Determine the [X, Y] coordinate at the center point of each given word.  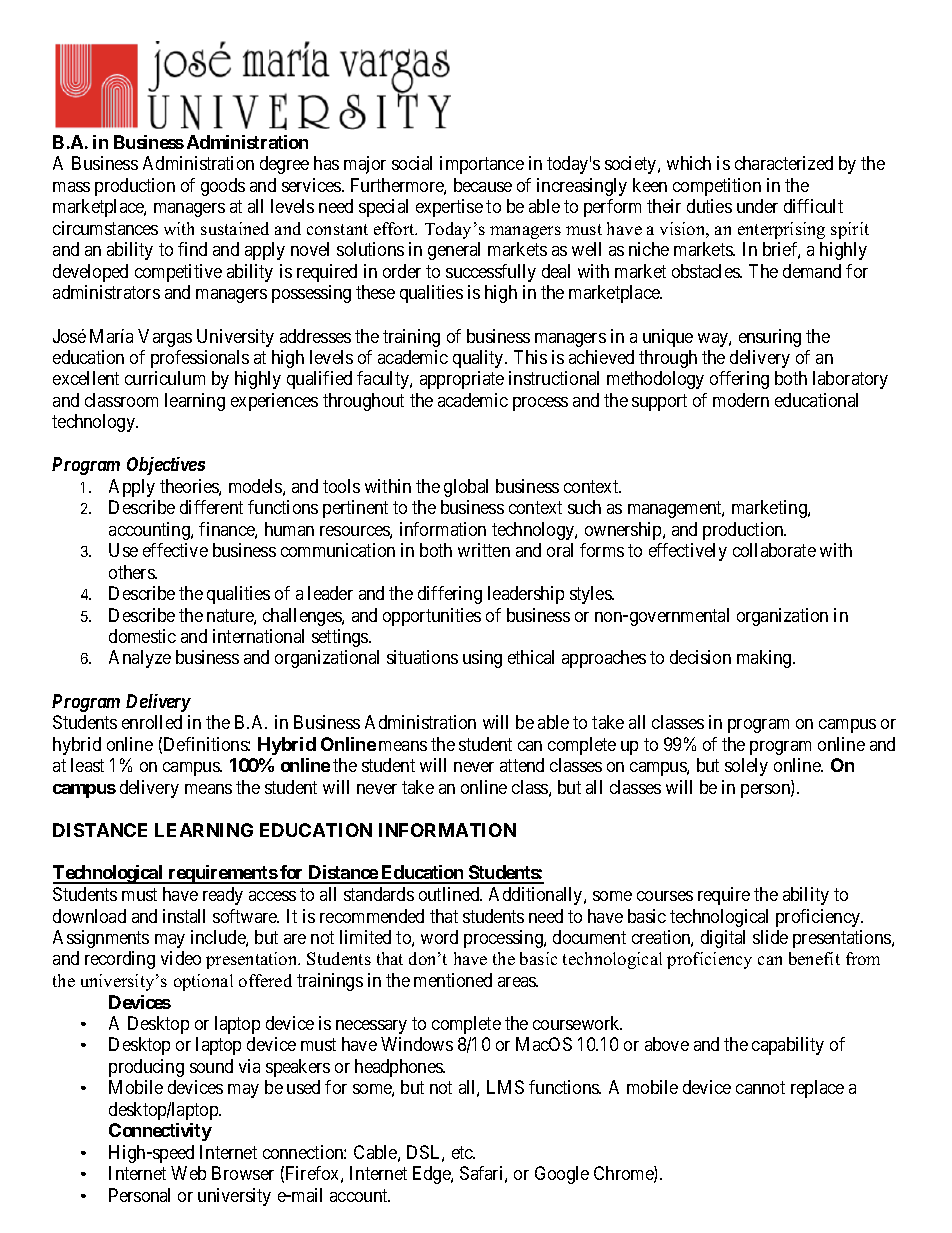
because [483, 185]
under [757, 206]
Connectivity [160, 1132]
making [765, 659]
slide [770, 937]
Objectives [166, 466]
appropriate [462, 380]
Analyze [140, 659]
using [482, 659]
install [184, 916]
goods [223, 187]
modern [741, 400]
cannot [760, 1088]
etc [463, 1152]
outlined [450, 894]
